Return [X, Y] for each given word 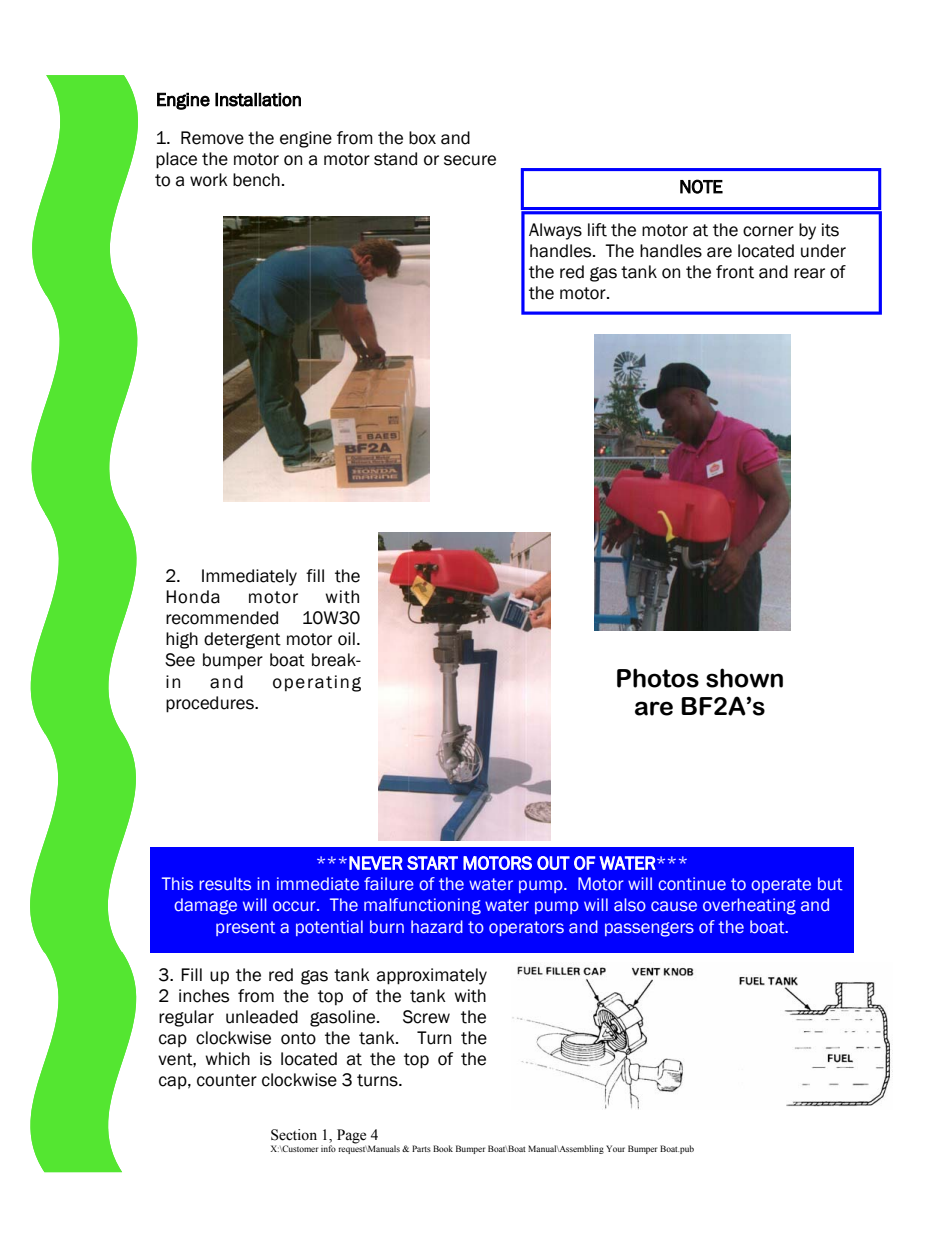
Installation [258, 99]
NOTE [701, 186]
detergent [242, 640]
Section [294, 1135]
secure [470, 160]
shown [744, 678]
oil [346, 639]
